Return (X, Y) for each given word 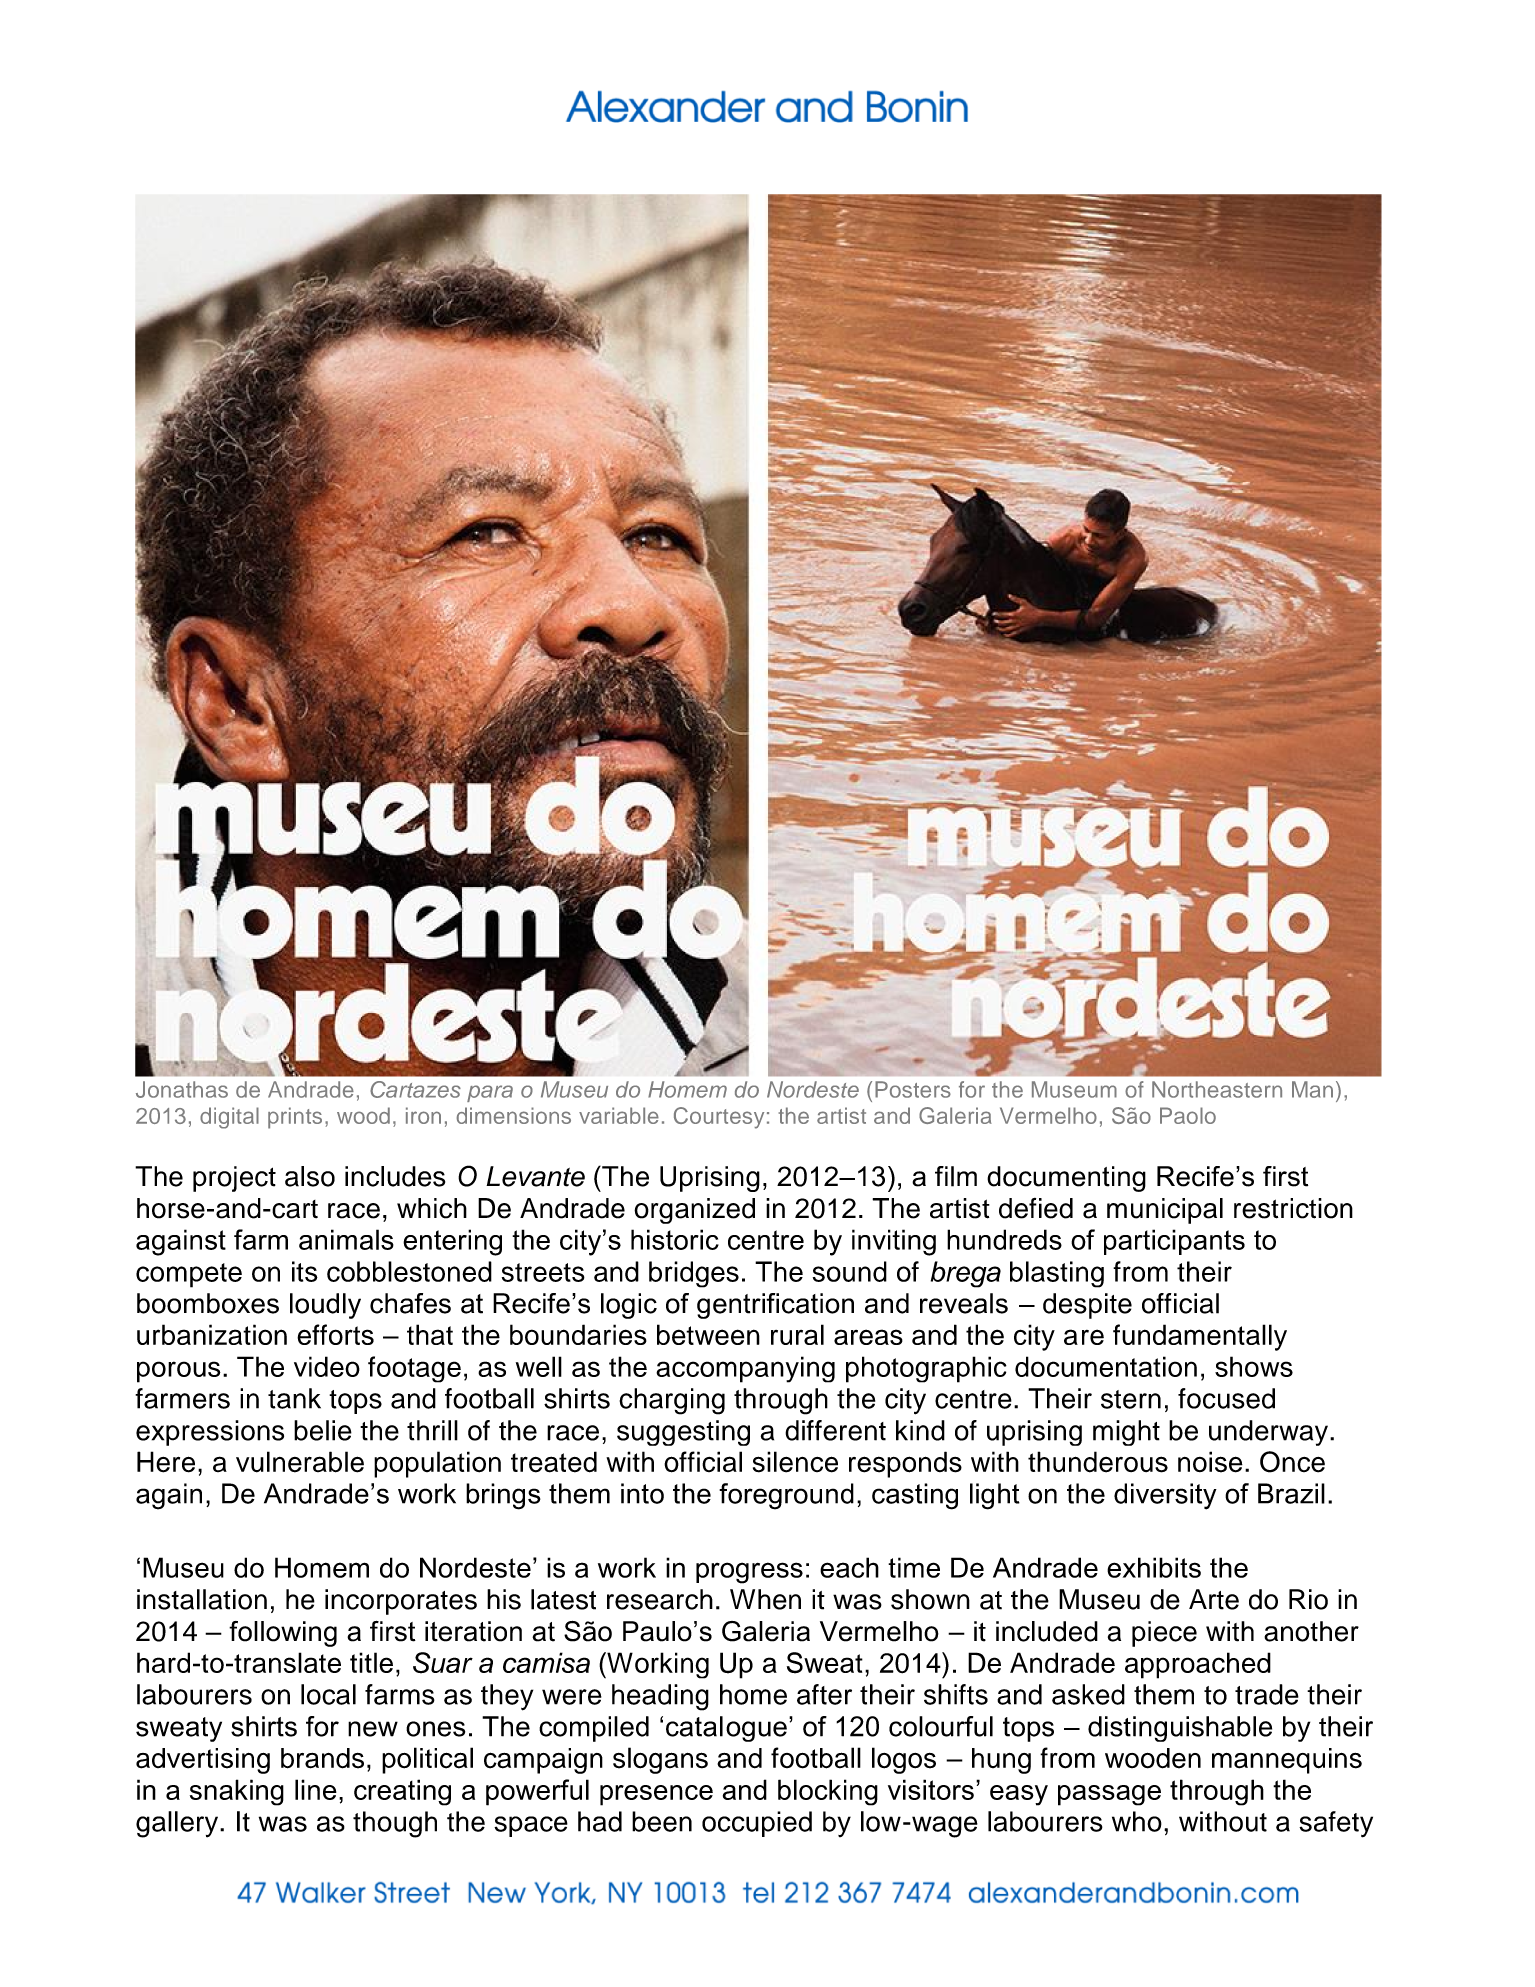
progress (749, 1573)
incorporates (401, 1602)
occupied (757, 1824)
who (1137, 1821)
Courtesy (719, 1118)
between (708, 1334)
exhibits (1154, 1567)
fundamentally (1200, 1337)
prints (295, 1118)
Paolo (1188, 1115)
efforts (335, 1334)
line (316, 1789)
